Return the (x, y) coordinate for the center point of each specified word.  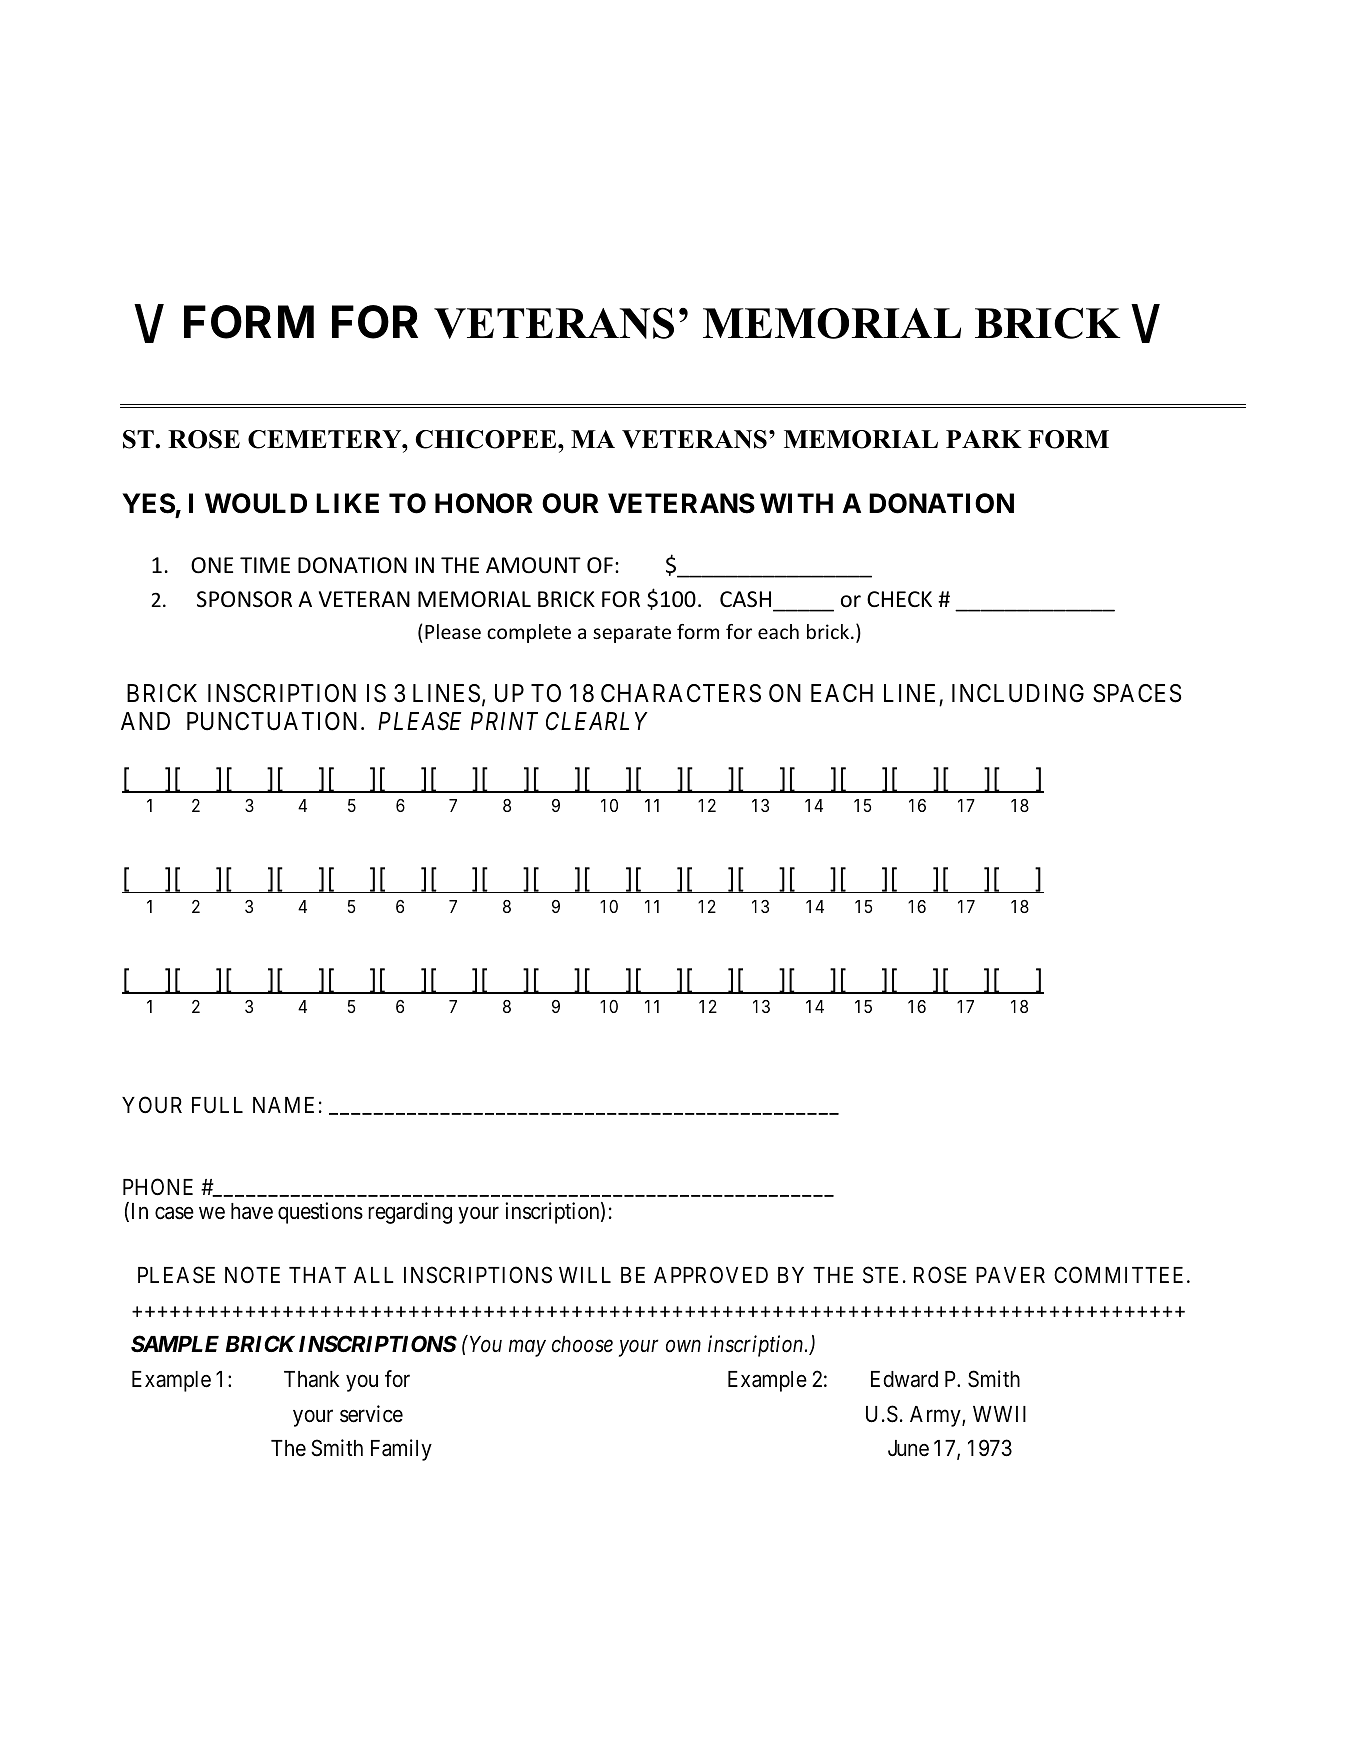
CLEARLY (597, 721)
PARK (984, 439)
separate (632, 634)
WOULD (256, 503)
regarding (410, 1213)
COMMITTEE (1121, 1275)
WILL (585, 1275)
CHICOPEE (487, 439)
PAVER (1010, 1275)
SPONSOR (244, 599)
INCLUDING (1018, 693)
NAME (283, 1105)
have (252, 1211)
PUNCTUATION (274, 721)
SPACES (1137, 693)
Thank (312, 1379)
